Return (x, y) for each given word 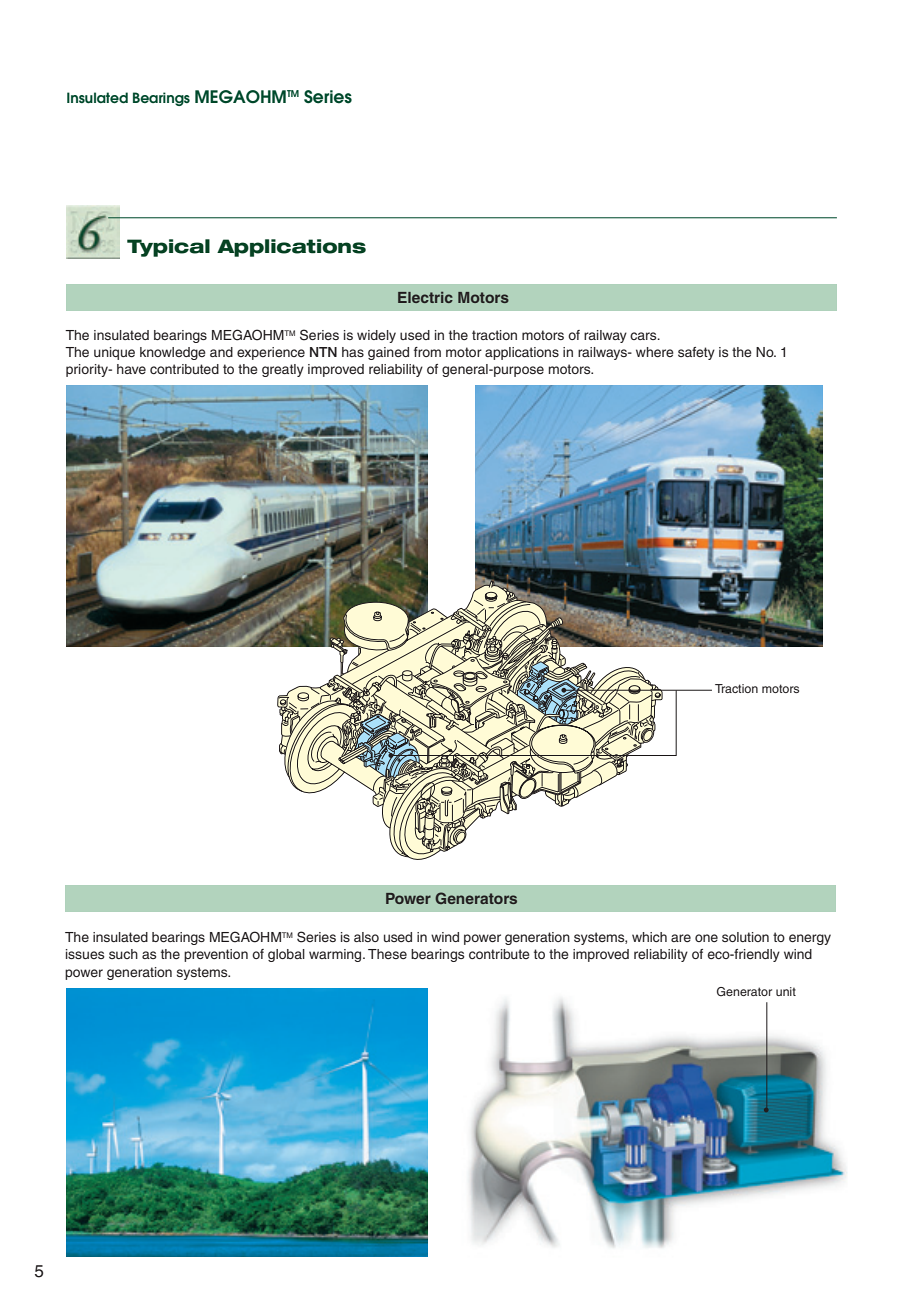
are (681, 938)
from (427, 352)
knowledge (173, 353)
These (387, 954)
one (706, 938)
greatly (283, 370)
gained (388, 353)
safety (696, 353)
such (123, 954)
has (353, 352)
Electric (425, 297)
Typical (168, 248)
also (366, 937)
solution (745, 937)
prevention (216, 955)
